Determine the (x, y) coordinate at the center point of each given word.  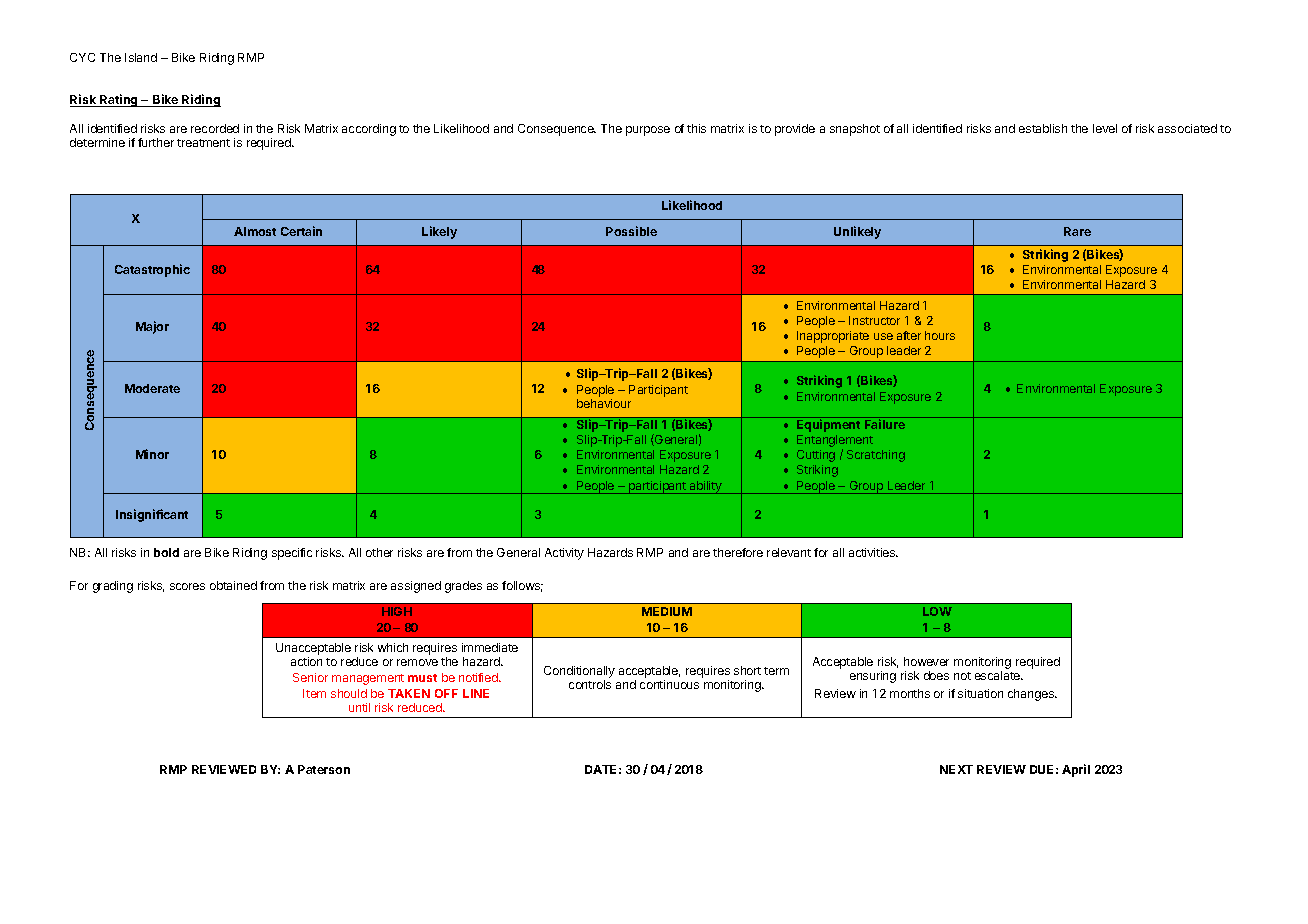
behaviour (604, 403)
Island (141, 57)
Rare (1077, 231)
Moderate (152, 388)
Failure (885, 424)
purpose (648, 131)
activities (873, 552)
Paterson (324, 769)
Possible (631, 231)
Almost (255, 231)
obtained (233, 585)
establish (1043, 128)
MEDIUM (667, 611)
